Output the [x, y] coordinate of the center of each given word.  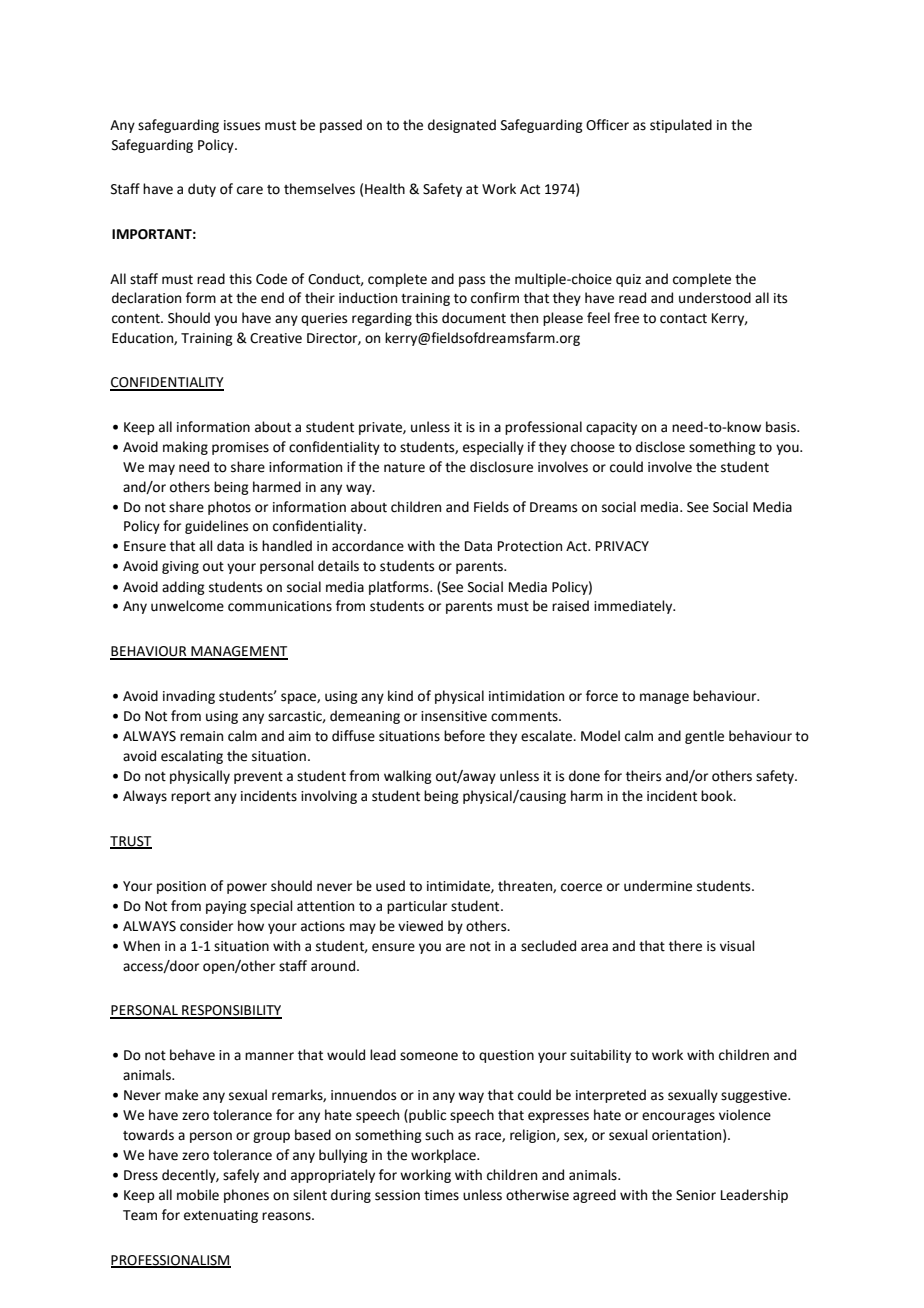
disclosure [501, 467]
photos [229, 508]
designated [462, 126]
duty [202, 190]
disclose [660, 447]
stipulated [681, 126]
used [390, 886]
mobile [198, 1195]
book [718, 796]
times [441, 1195]
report [191, 798]
